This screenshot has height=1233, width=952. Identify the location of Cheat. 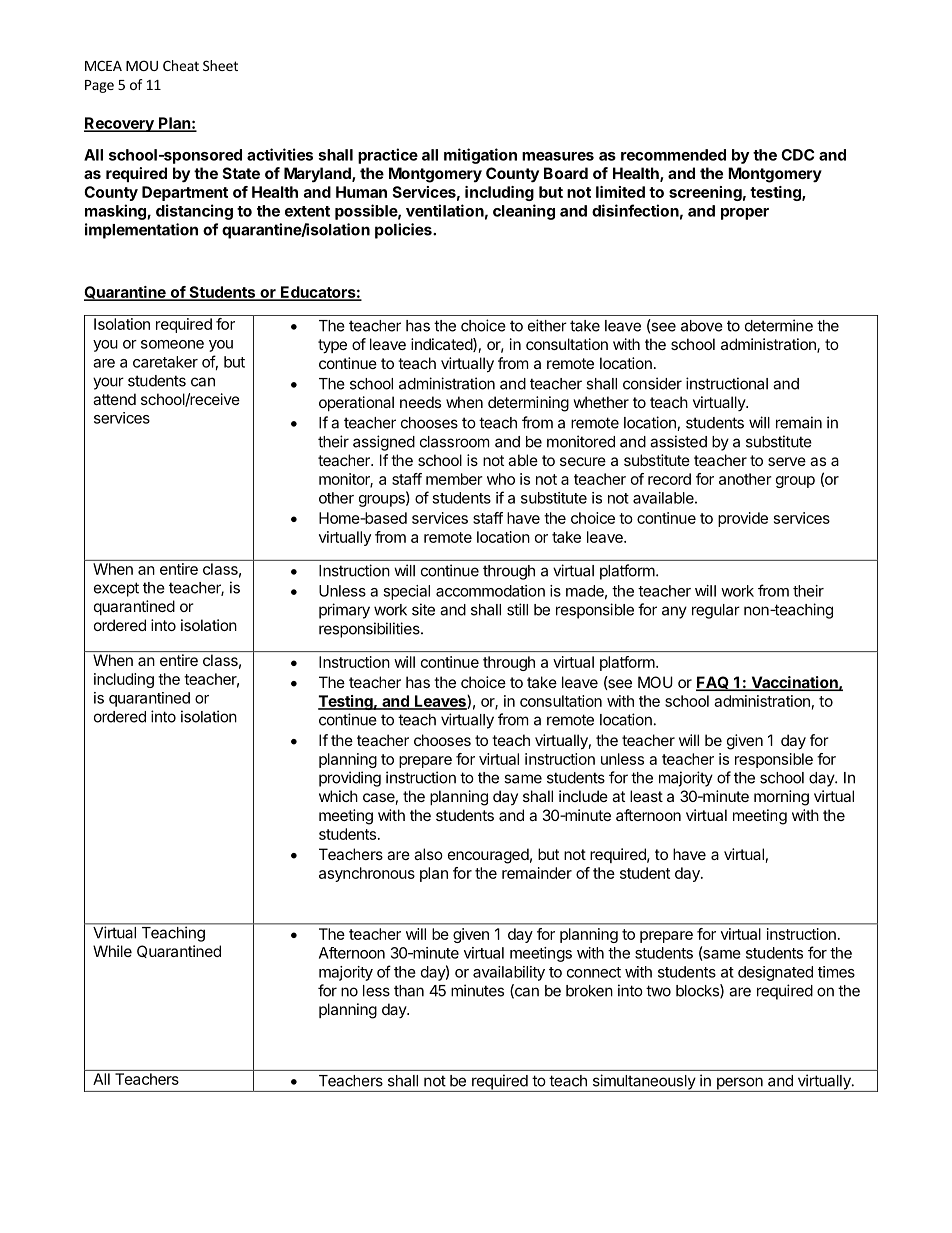
(181, 65).
